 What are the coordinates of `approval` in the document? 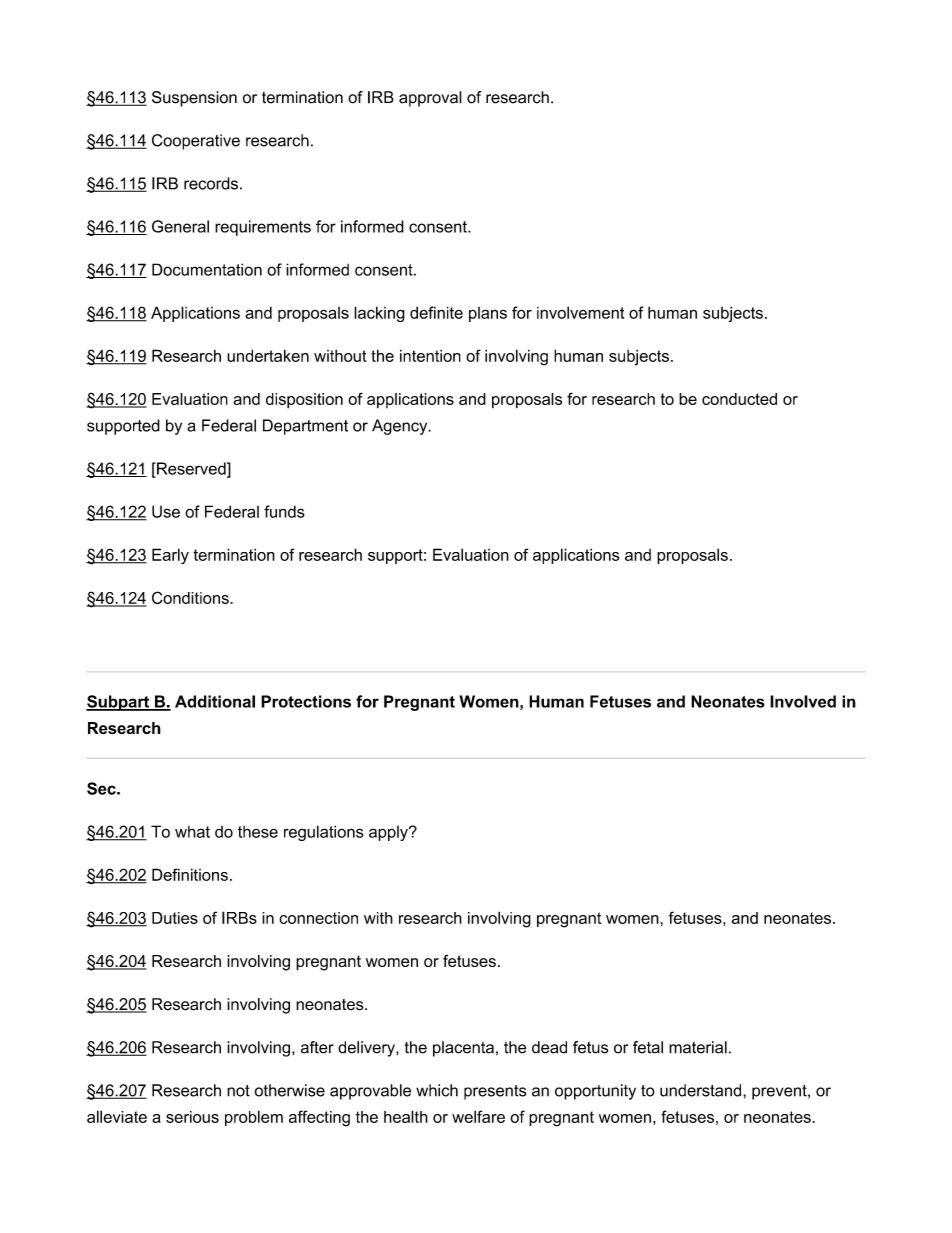 It's located at (430, 99).
